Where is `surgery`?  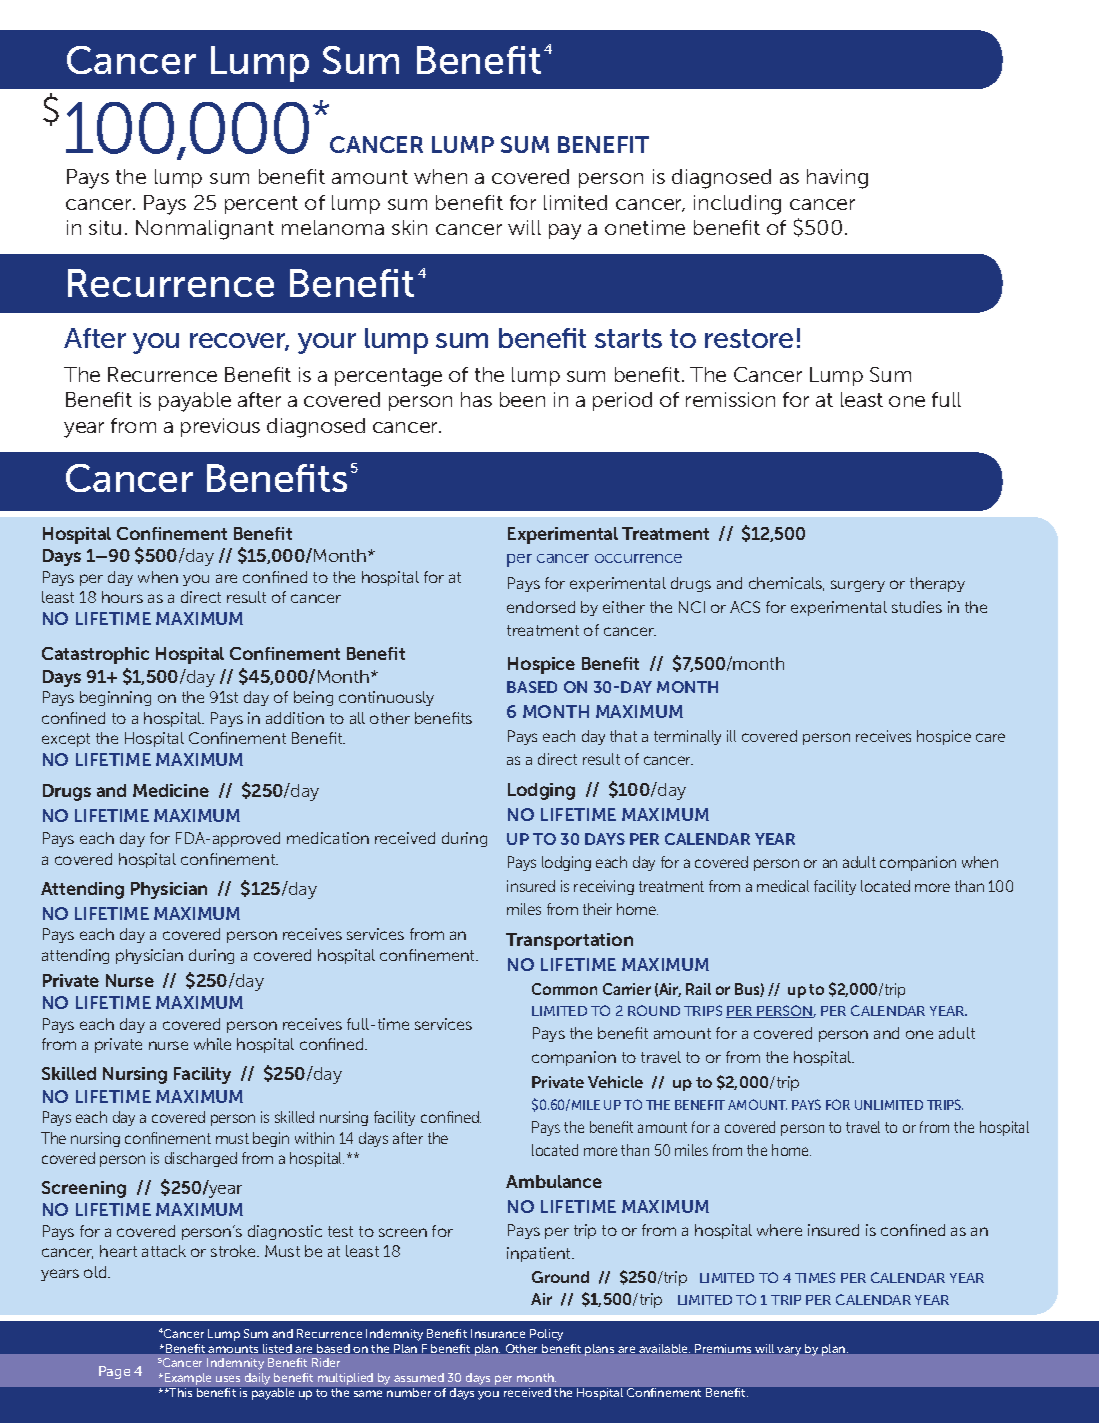
surgery is located at coordinates (858, 586).
